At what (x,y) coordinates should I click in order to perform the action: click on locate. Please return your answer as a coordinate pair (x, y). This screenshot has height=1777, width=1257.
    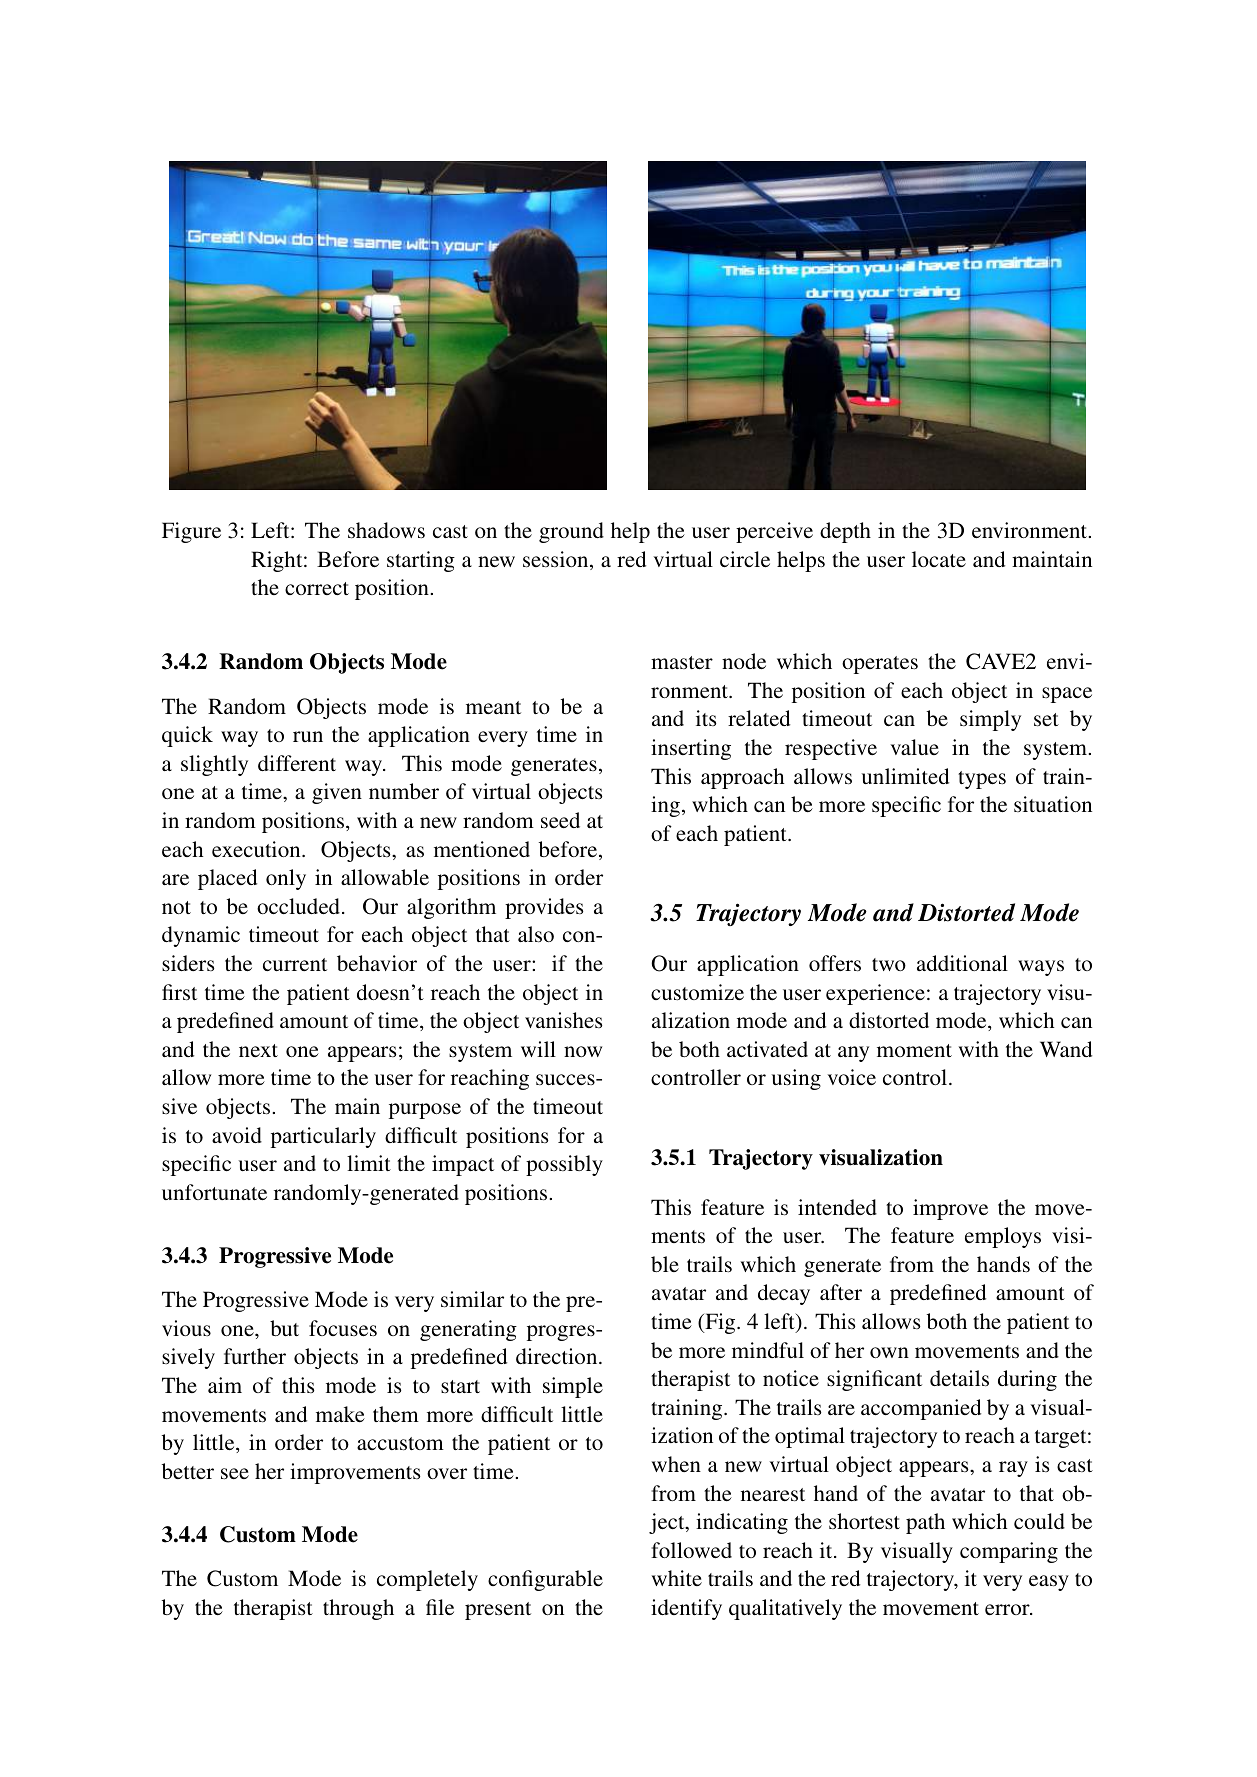
    Looking at the image, I should click on (939, 559).
